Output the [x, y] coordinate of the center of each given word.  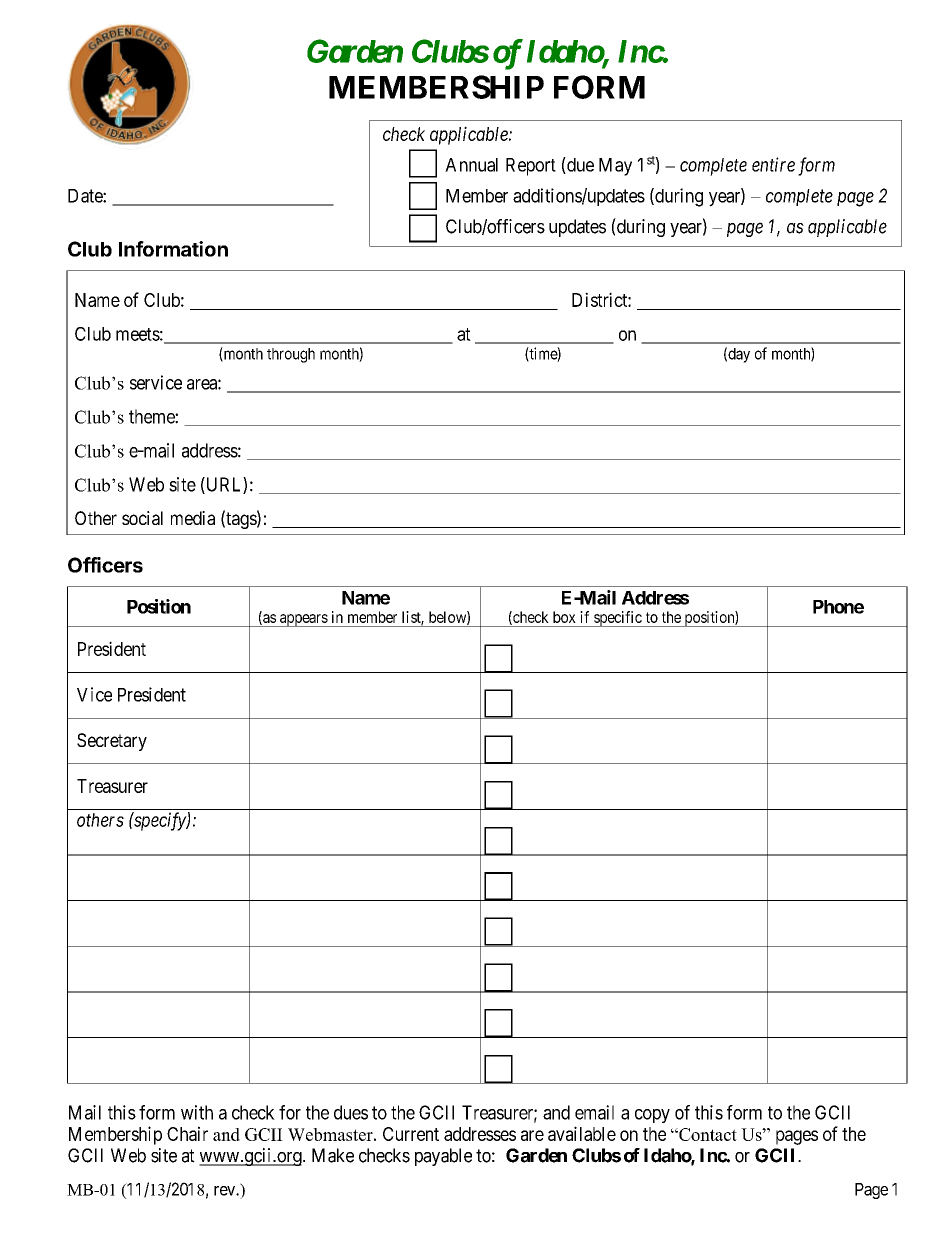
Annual [471, 165]
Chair [187, 1133]
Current [411, 1134]
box [564, 617]
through [291, 355]
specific [618, 619]
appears [303, 620]
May [615, 167]
